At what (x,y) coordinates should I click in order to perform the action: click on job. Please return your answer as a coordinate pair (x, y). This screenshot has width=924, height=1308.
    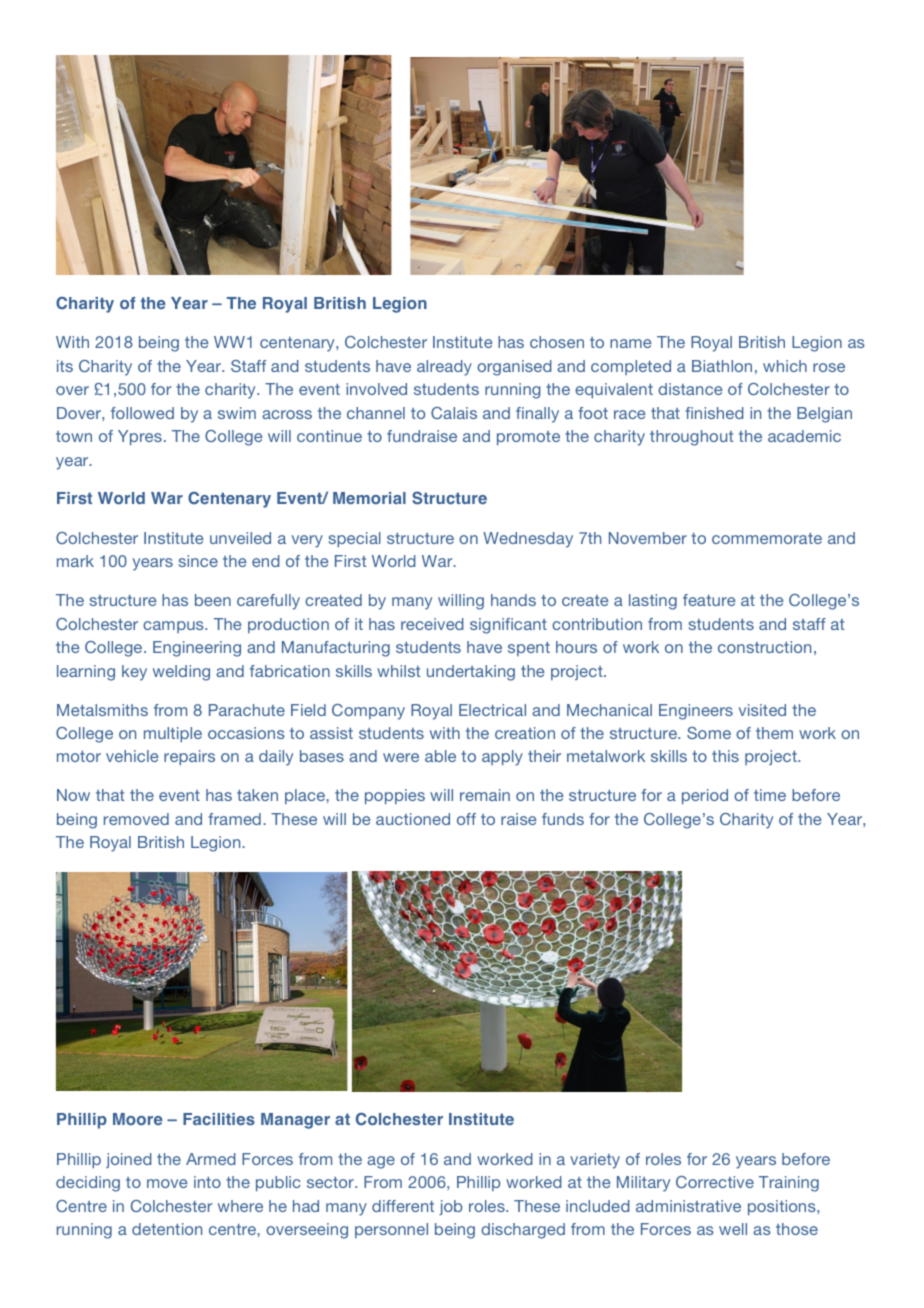
    Looking at the image, I should click on (451, 1207).
